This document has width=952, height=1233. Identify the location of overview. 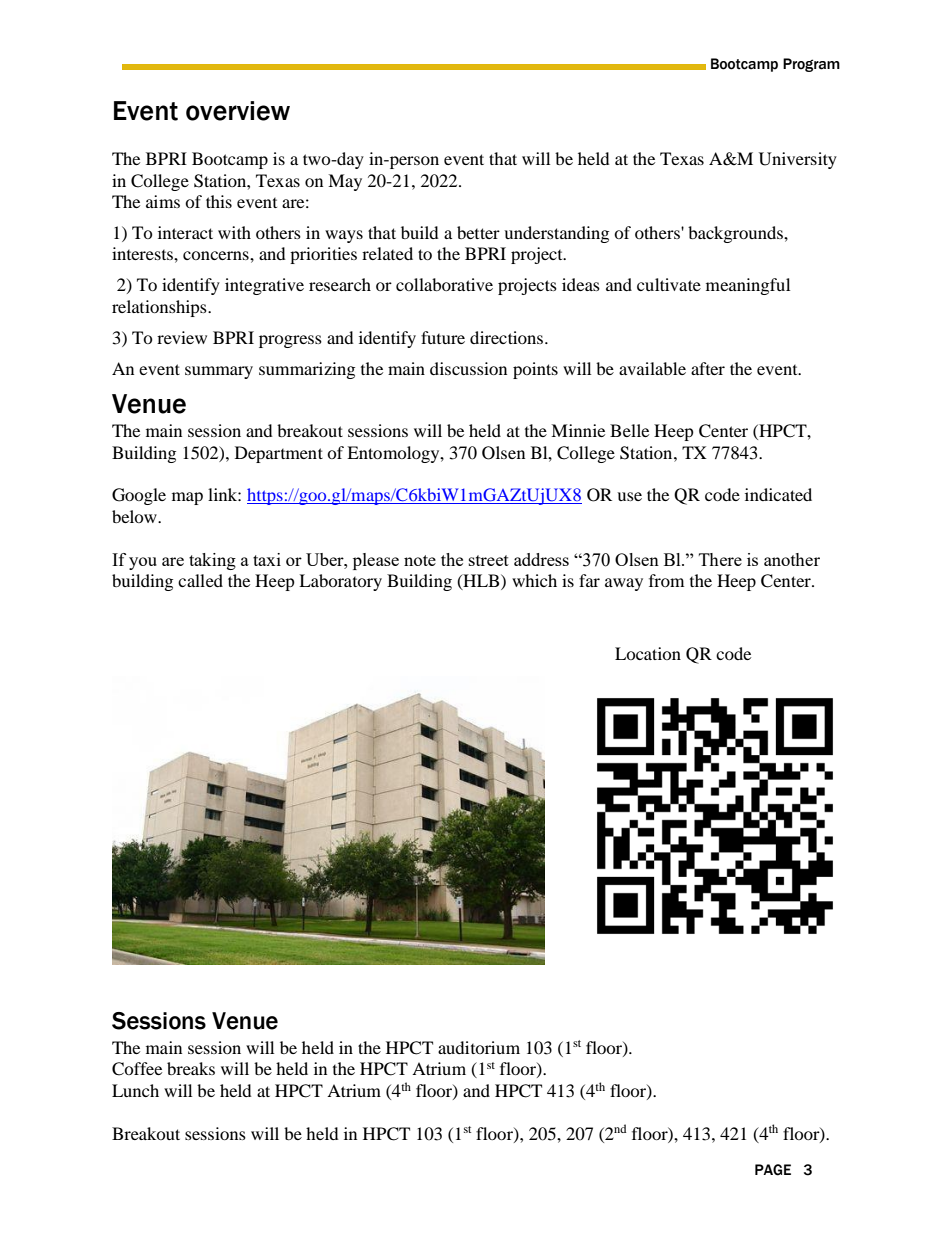
(238, 111).
